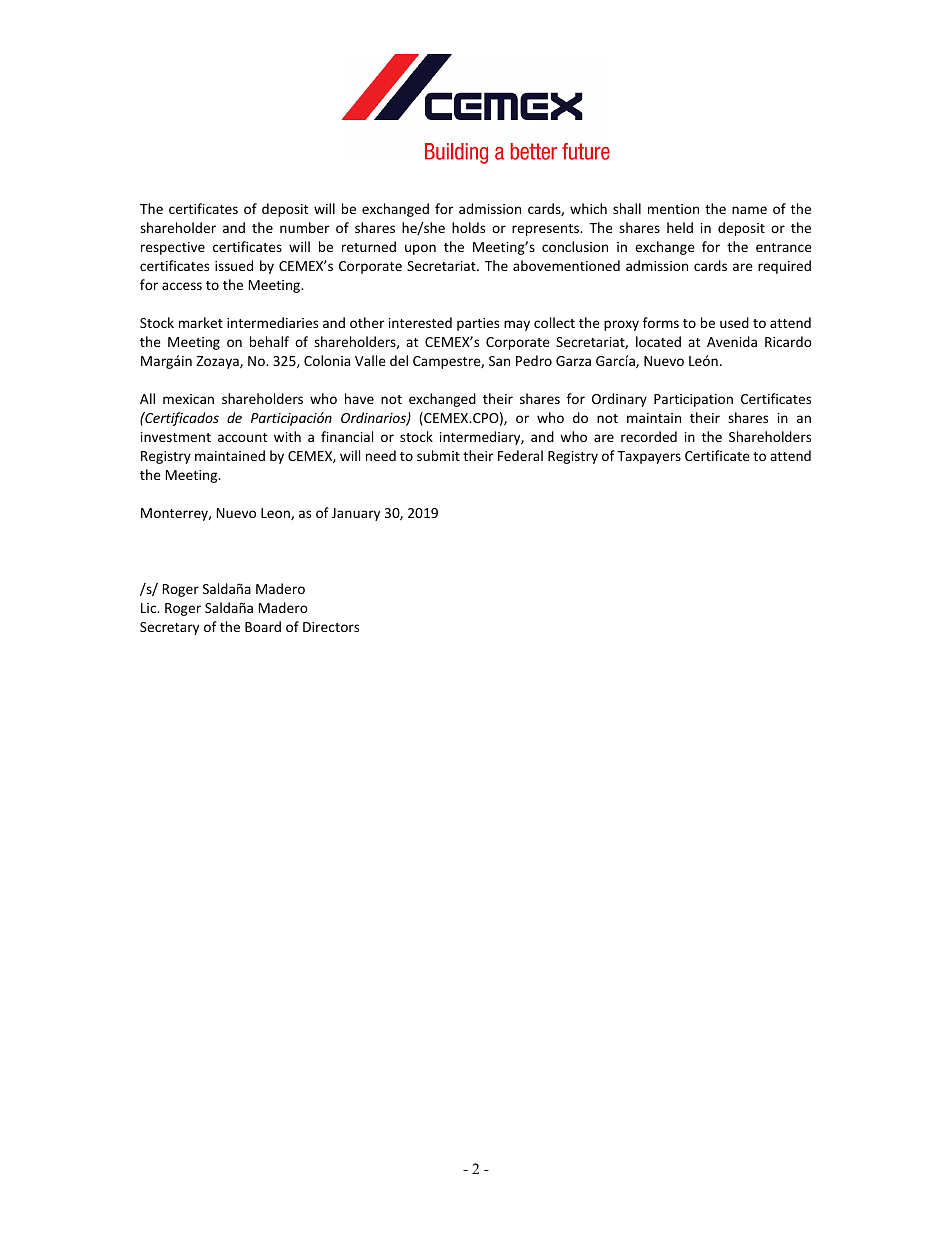  What do you see at coordinates (304, 227) in the page?
I see `number` at bounding box center [304, 227].
